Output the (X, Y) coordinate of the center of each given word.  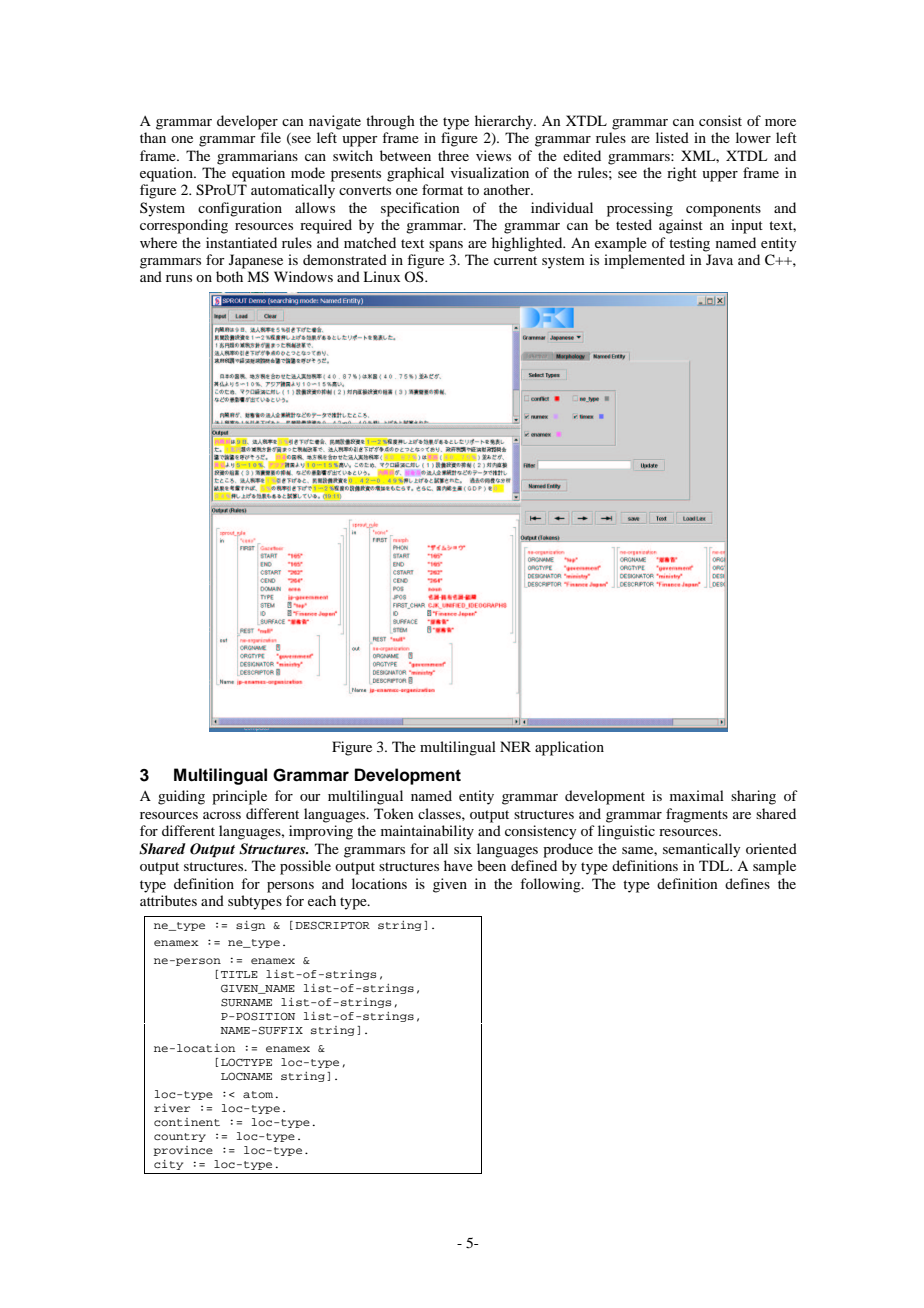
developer (247, 122)
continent (187, 1122)
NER (515, 746)
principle (239, 797)
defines (747, 883)
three (453, 155)
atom (259, 1094)
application (569, 748)
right (682, 174)
